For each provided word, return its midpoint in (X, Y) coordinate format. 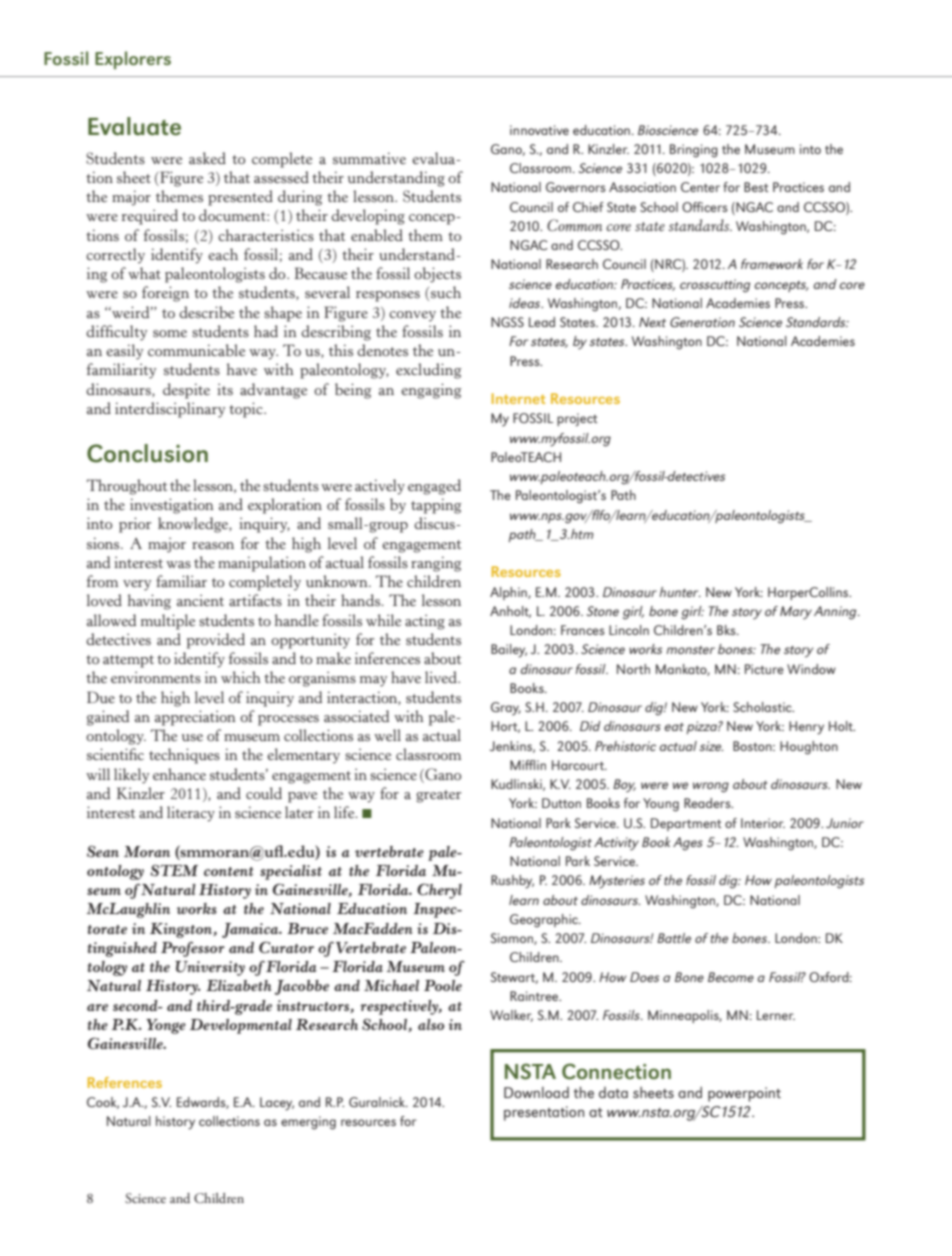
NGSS (507, 322)
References (125, 1082)
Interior (763, 823)
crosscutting (715, 286)
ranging (436, 564)
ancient (200, 600)
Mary (796, 612)
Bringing (694, 151)
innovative (539, 130)
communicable (196, 350)
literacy (191, 814)
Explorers (133, 60)
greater (438, 796)
